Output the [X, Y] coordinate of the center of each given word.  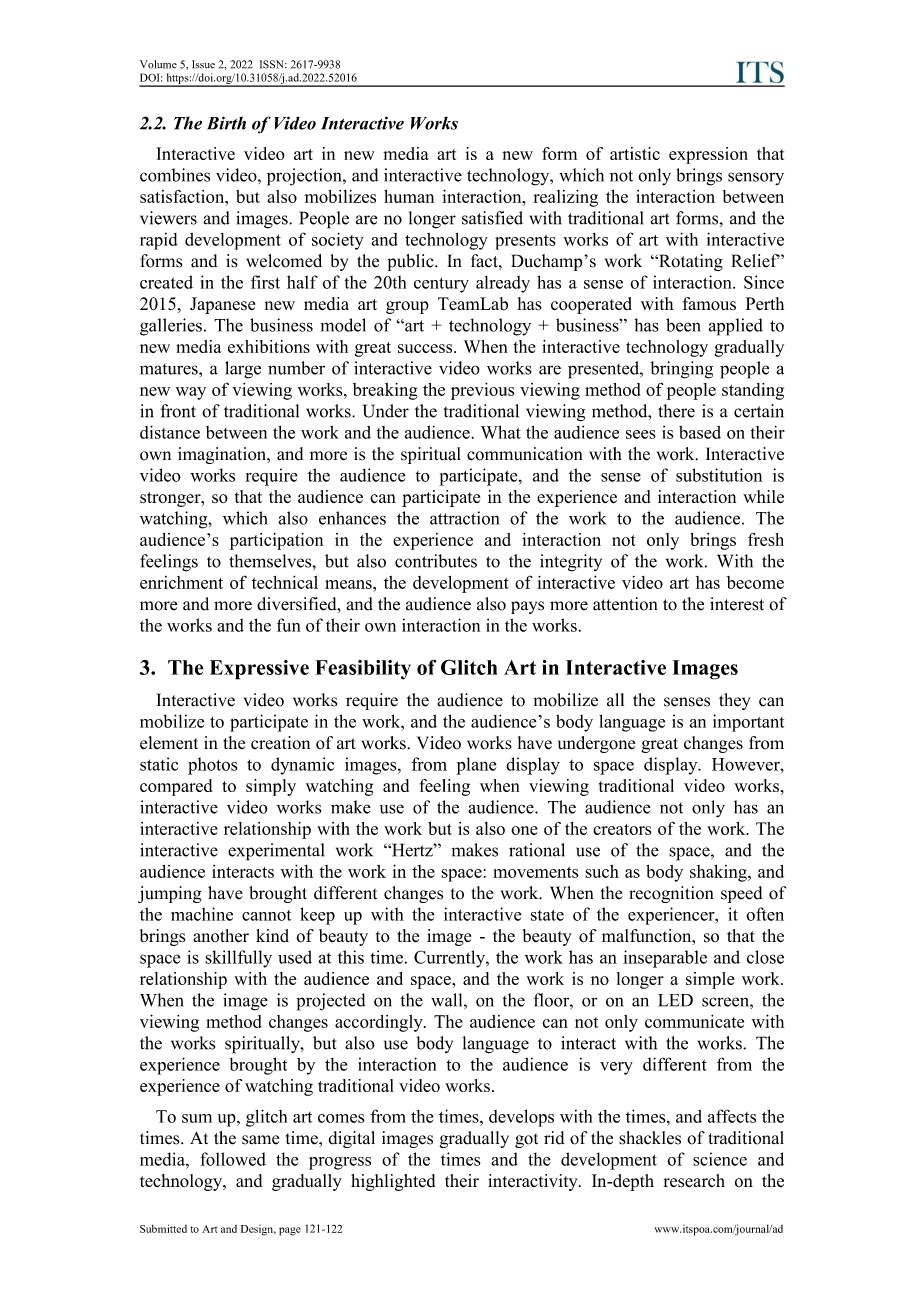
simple [710, 980]
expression [708, 155]
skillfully [238, 959]
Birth [226, 123]
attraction [464, 518]
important [749, 723]
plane [476, 766]
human [409, 196]
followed [233, 1159]
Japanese [222, 305]
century [441, 285]
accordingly [380, 1023]
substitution [719, 475]
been [683, 325]
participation [276, 541]
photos [212, 766]
